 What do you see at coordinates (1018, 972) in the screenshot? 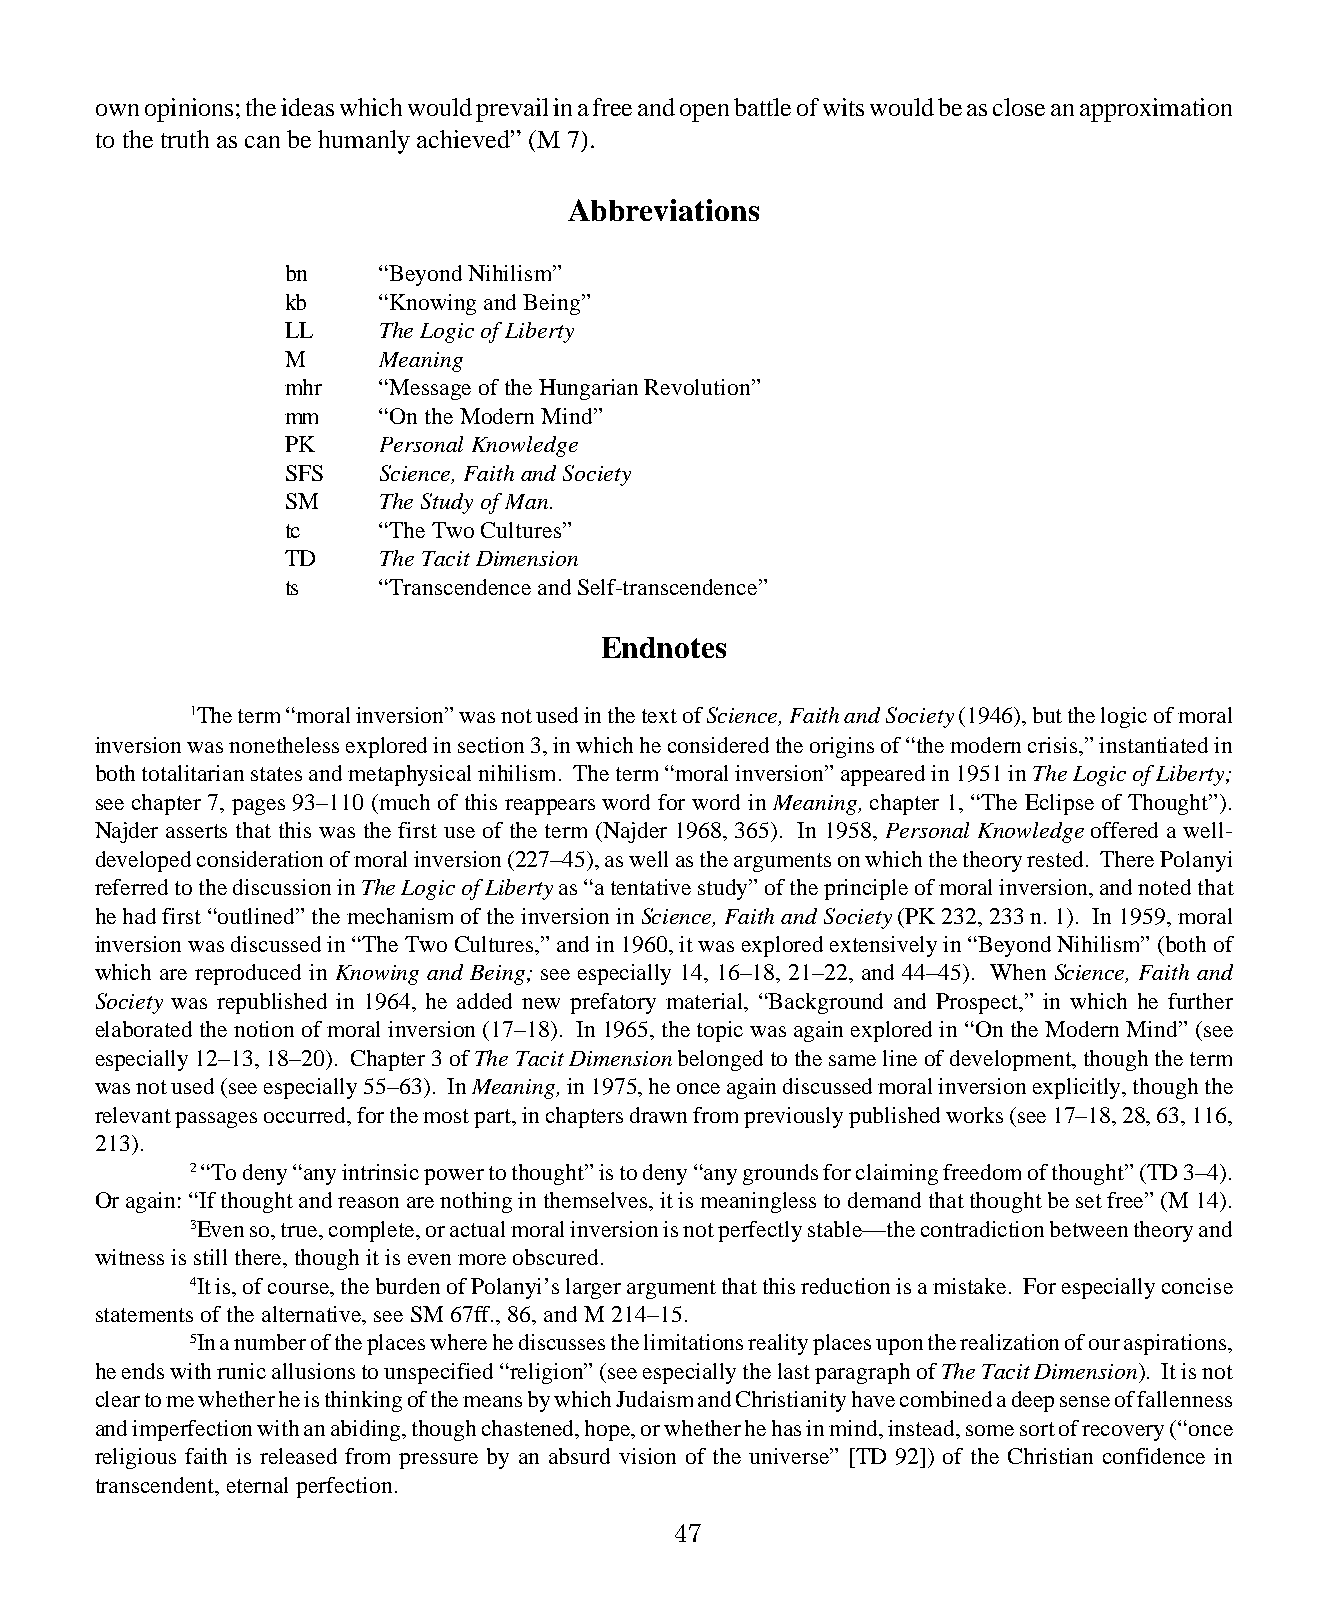
I see `When` at bounding box center [1018, 972].
